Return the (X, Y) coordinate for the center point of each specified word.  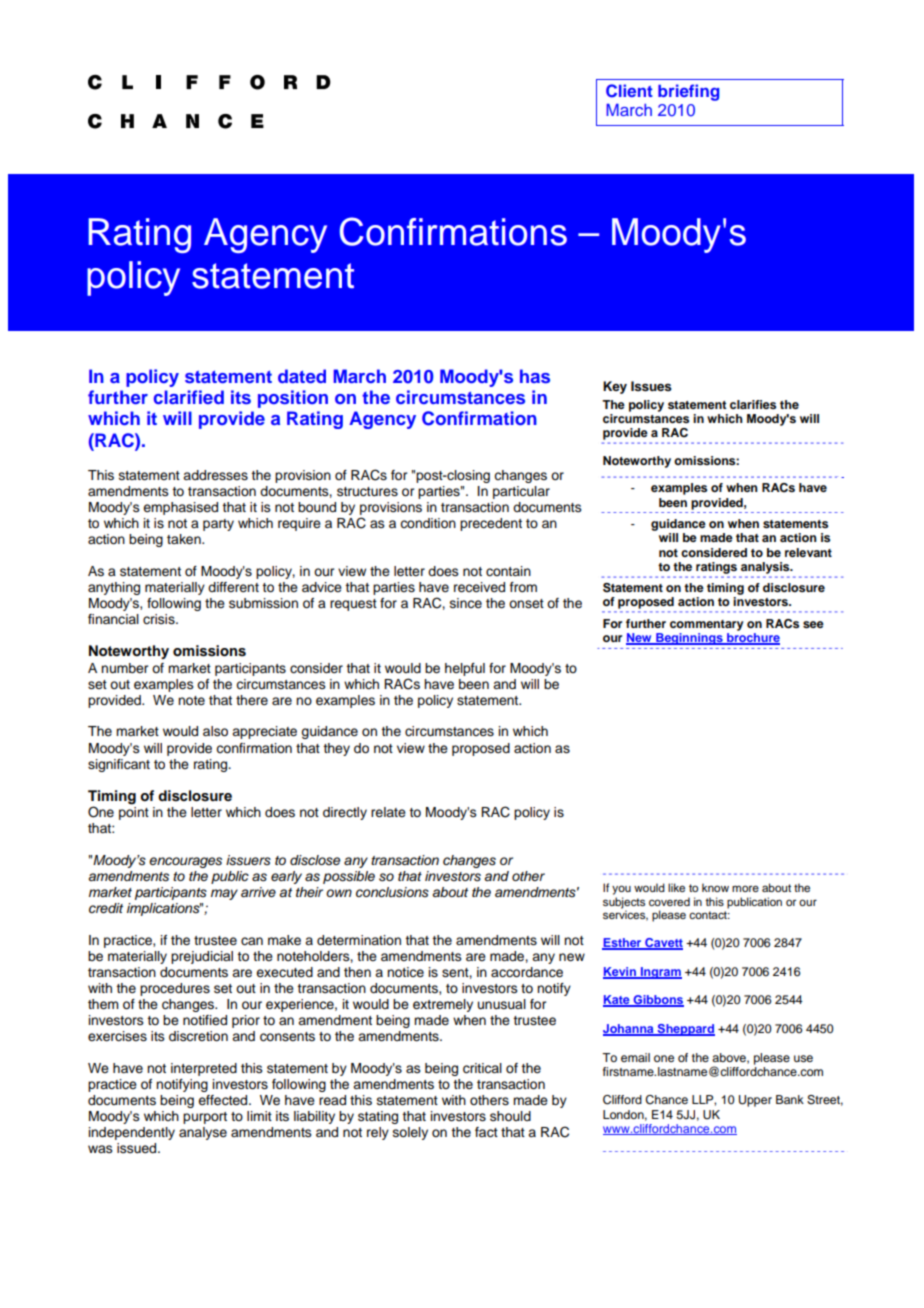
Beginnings (689, 639)
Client (629, 91)
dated (302, 376)
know (715, 887)
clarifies (753, 404)
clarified (189, 397)
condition (428, 523)
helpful (465, 669)
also (215, 731)
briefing (689, 92)
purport (205, 1118)
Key (615, 387)
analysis (766, 568)
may (224, 894)
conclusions (392, 892)
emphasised (180, 508)
